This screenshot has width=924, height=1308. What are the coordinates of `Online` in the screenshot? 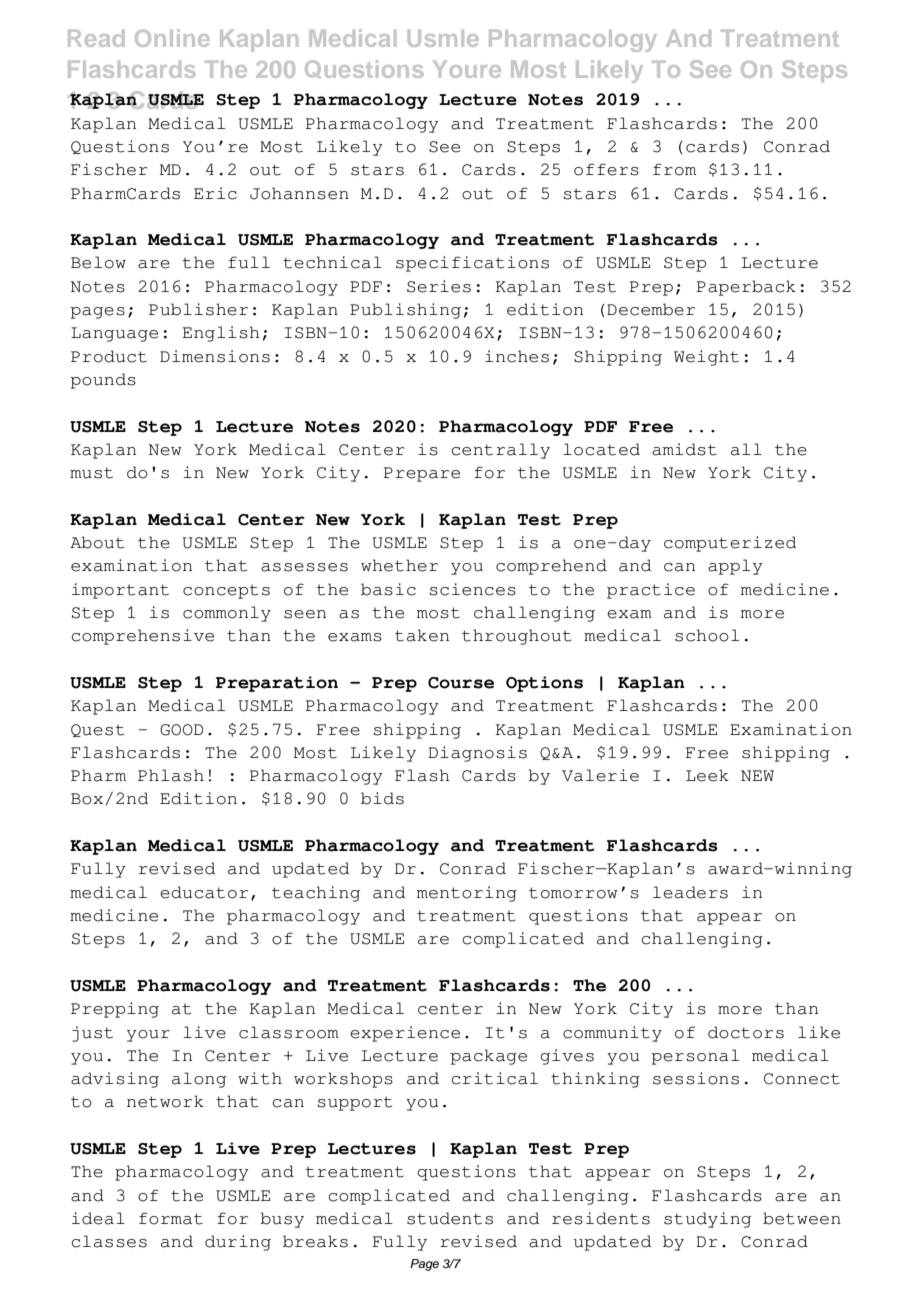 It's located at (172, 38).
